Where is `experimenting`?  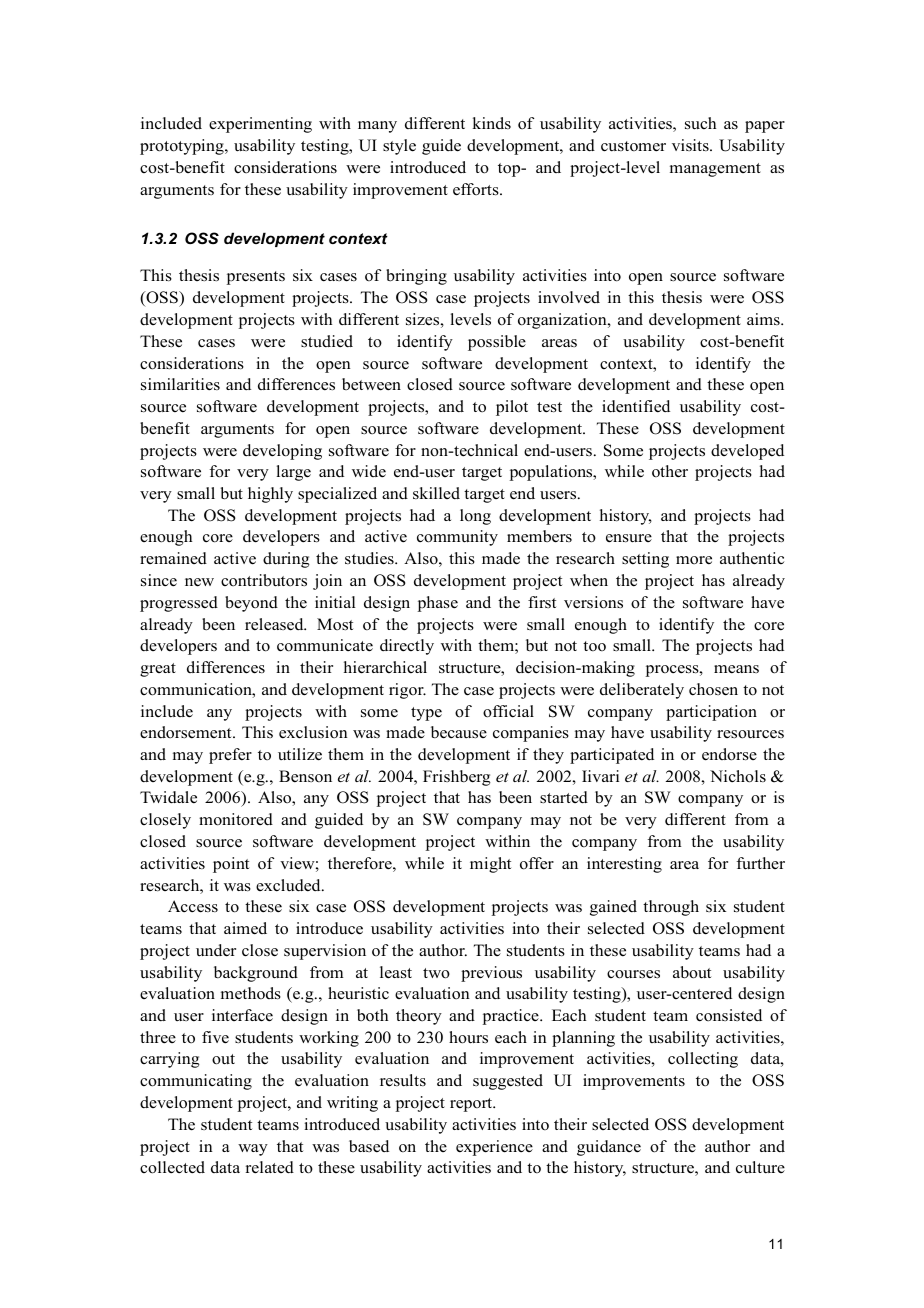 experimenting is located at coordinates (260, 125).
